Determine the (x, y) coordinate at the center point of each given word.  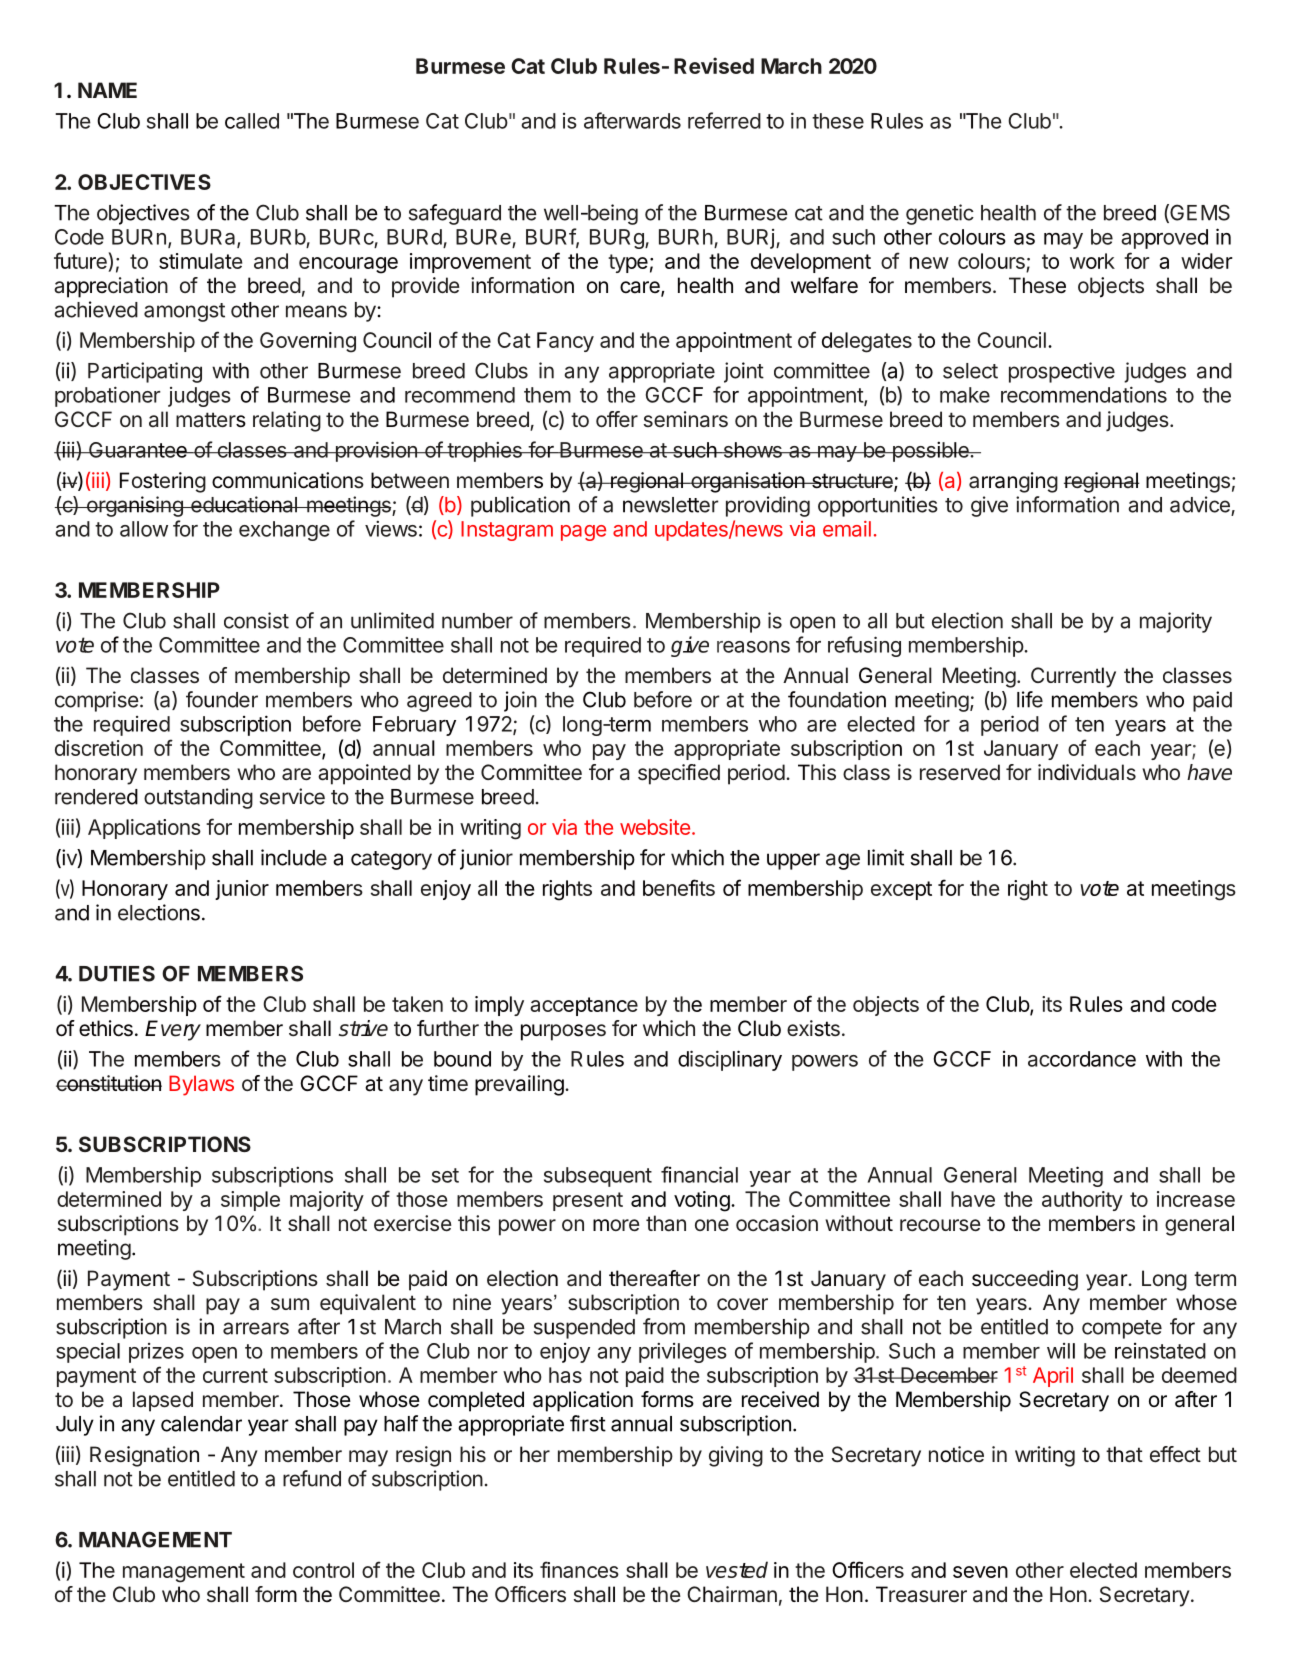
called (252, 121)
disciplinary (730, 1060)
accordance (1082, 1059)
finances (579, 1569)
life (1030, 699)
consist (256, 620)
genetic (940, 214)
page (583, 533)
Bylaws (201, 1085)
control (323, 1570)
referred (724, 120)
